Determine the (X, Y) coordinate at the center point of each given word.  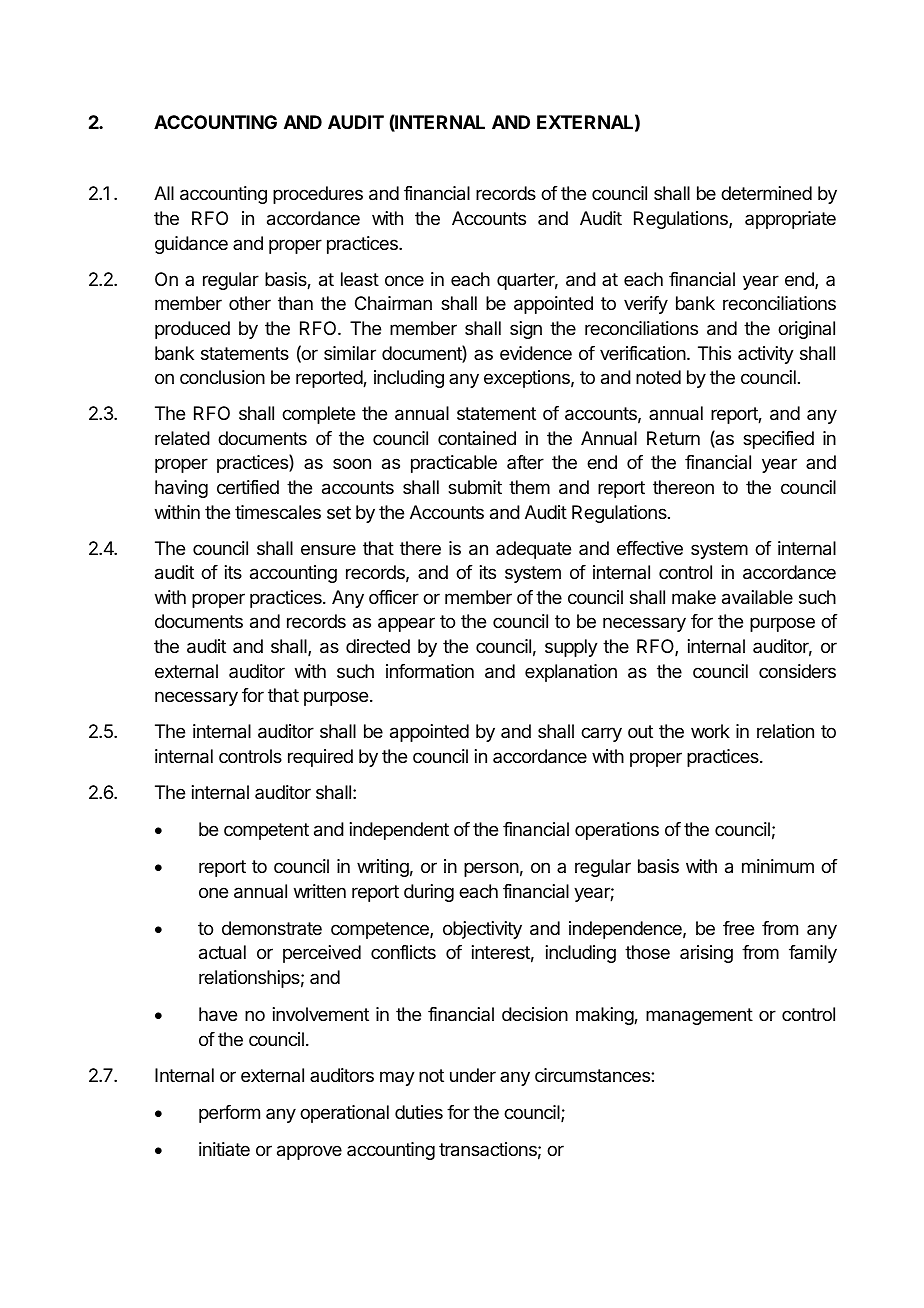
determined (766, 193)
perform (229, 1114)
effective (650, 548)
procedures (318, 195)
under (473, 1075)
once (404, 280)
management (699, 1016)
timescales (278, 512)
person (491, 869)
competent (266, 831)
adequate (533, 550)
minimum (778, 866)
